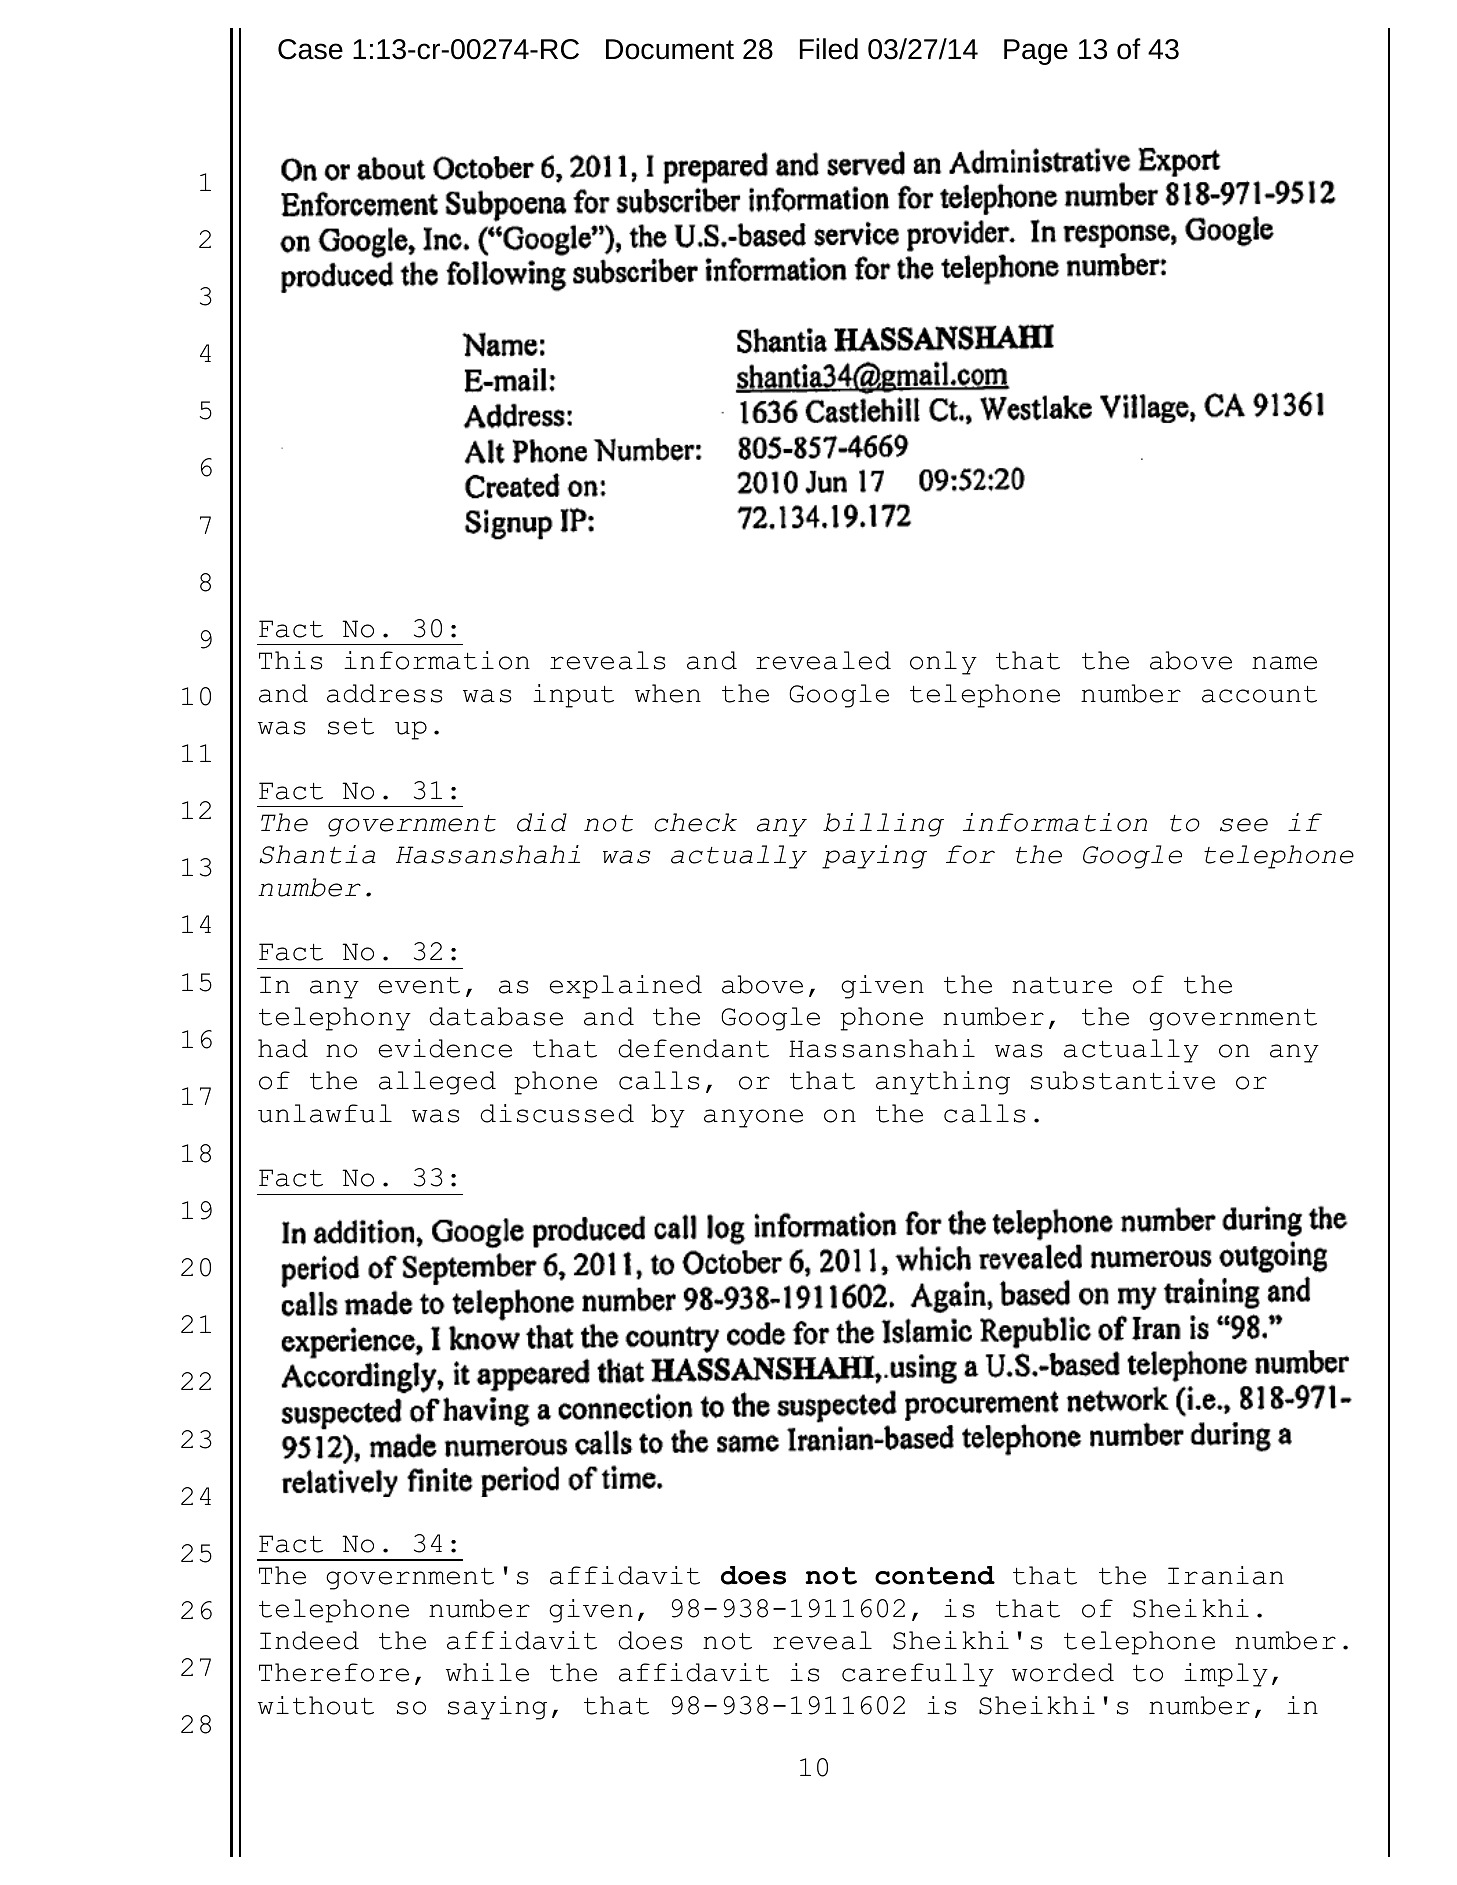  Describe the element at coordinates (943, 663) in the screenshot. I see `only` at that location.
